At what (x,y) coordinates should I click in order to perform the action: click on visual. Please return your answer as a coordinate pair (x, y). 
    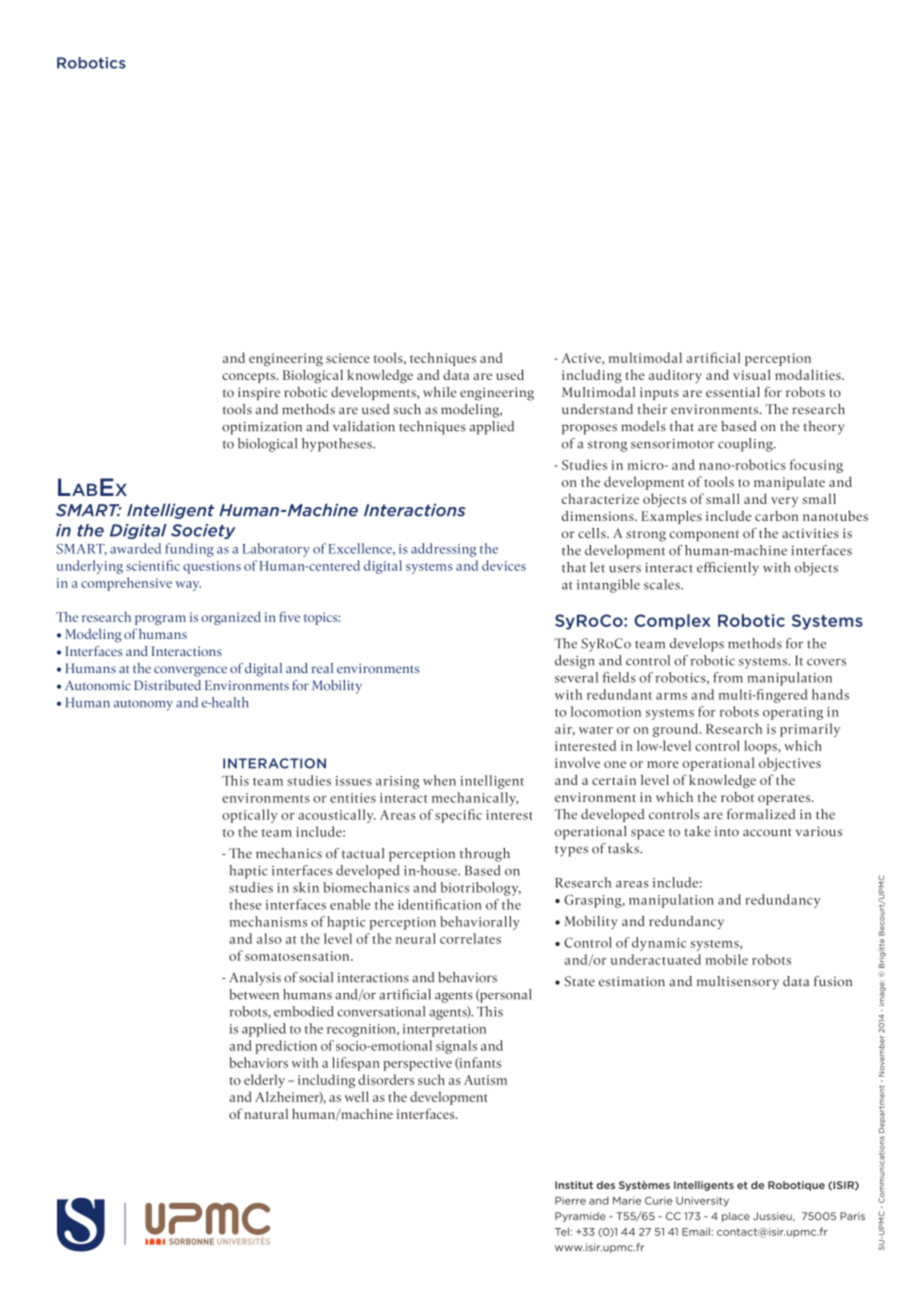
    Looking at the image, I should click on (752, 374).
